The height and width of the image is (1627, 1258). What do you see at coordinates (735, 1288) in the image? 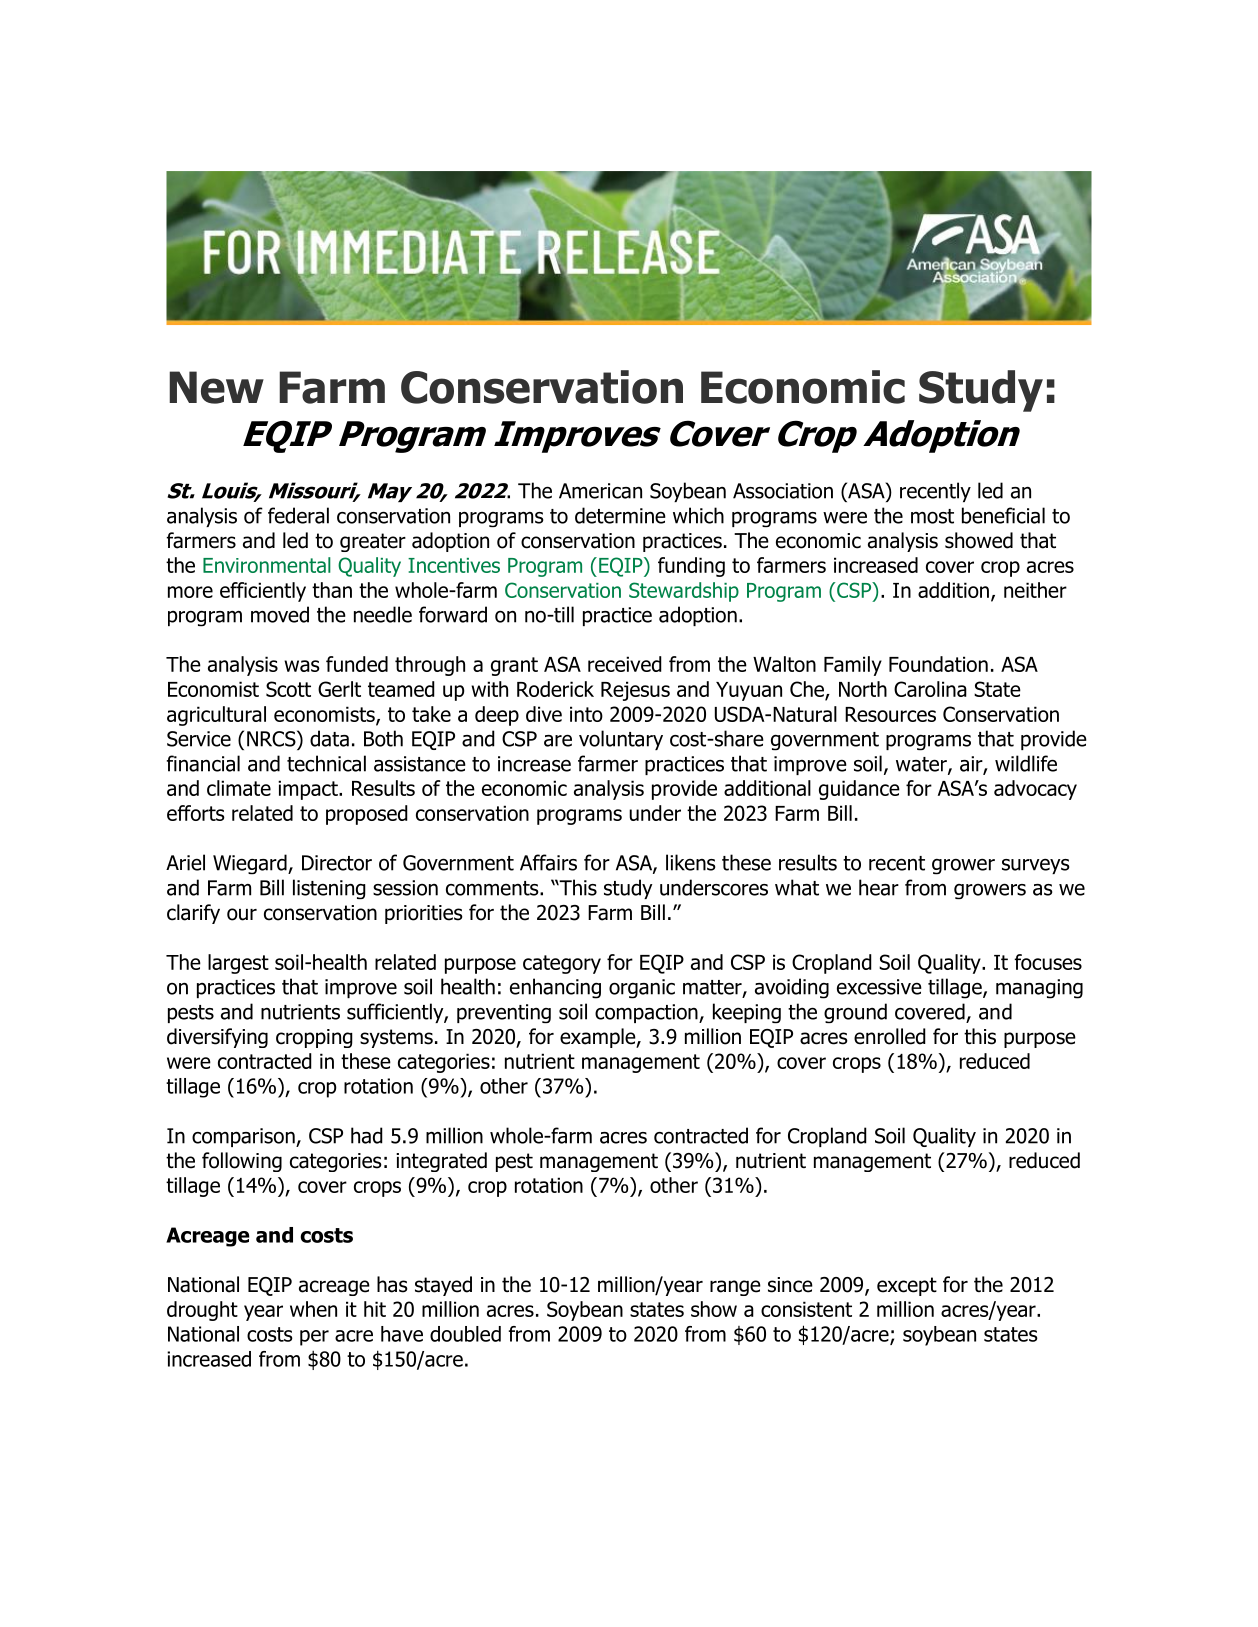
I see `range` at bounding box center [735, 1288].
